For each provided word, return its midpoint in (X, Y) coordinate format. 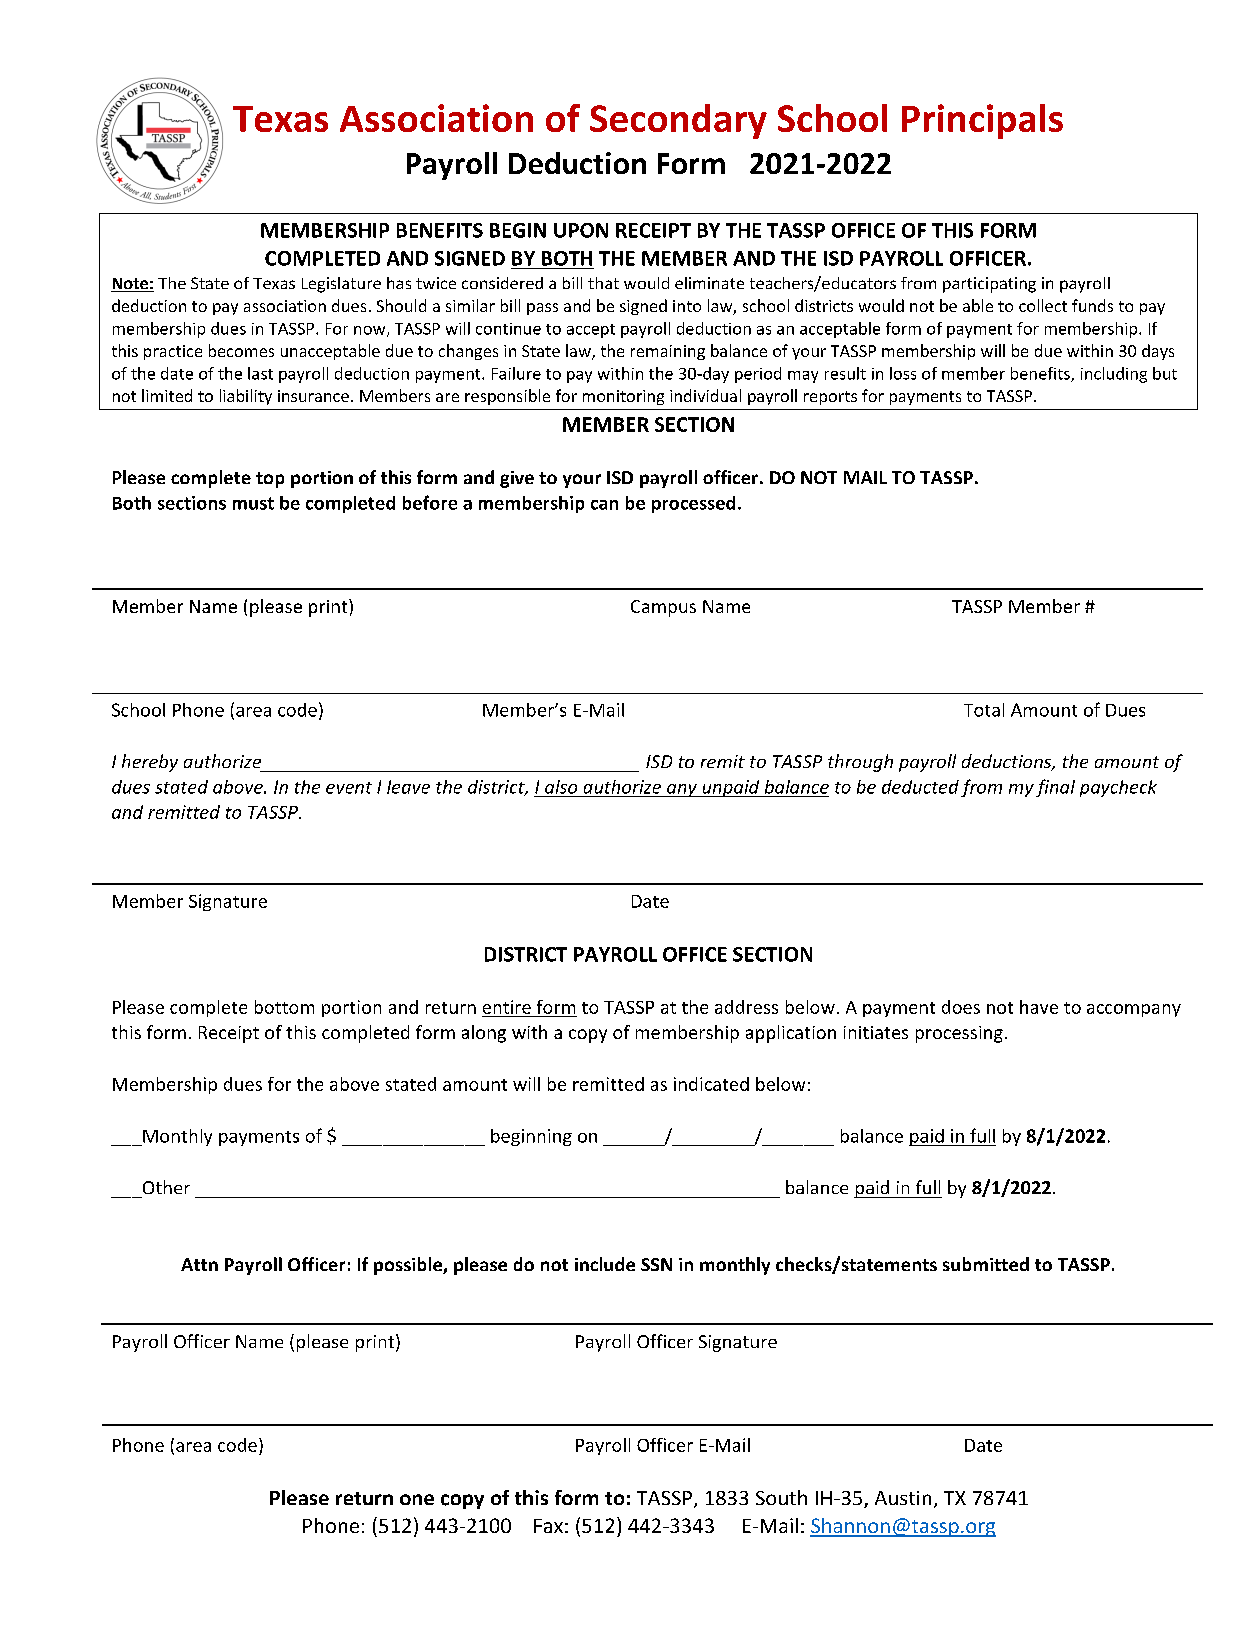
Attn (199, 1264)
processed (693, 504)
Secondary (678, 121)
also (561, 787)
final (1055, 788)
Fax (548, 1526)
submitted (986, 1264)
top (270, 480)
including (1114, 375)
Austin (903, 1498)
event (349, 788)
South (781, 1497)
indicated (711, 1084)
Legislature (341, 285)
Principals (982, 121)
